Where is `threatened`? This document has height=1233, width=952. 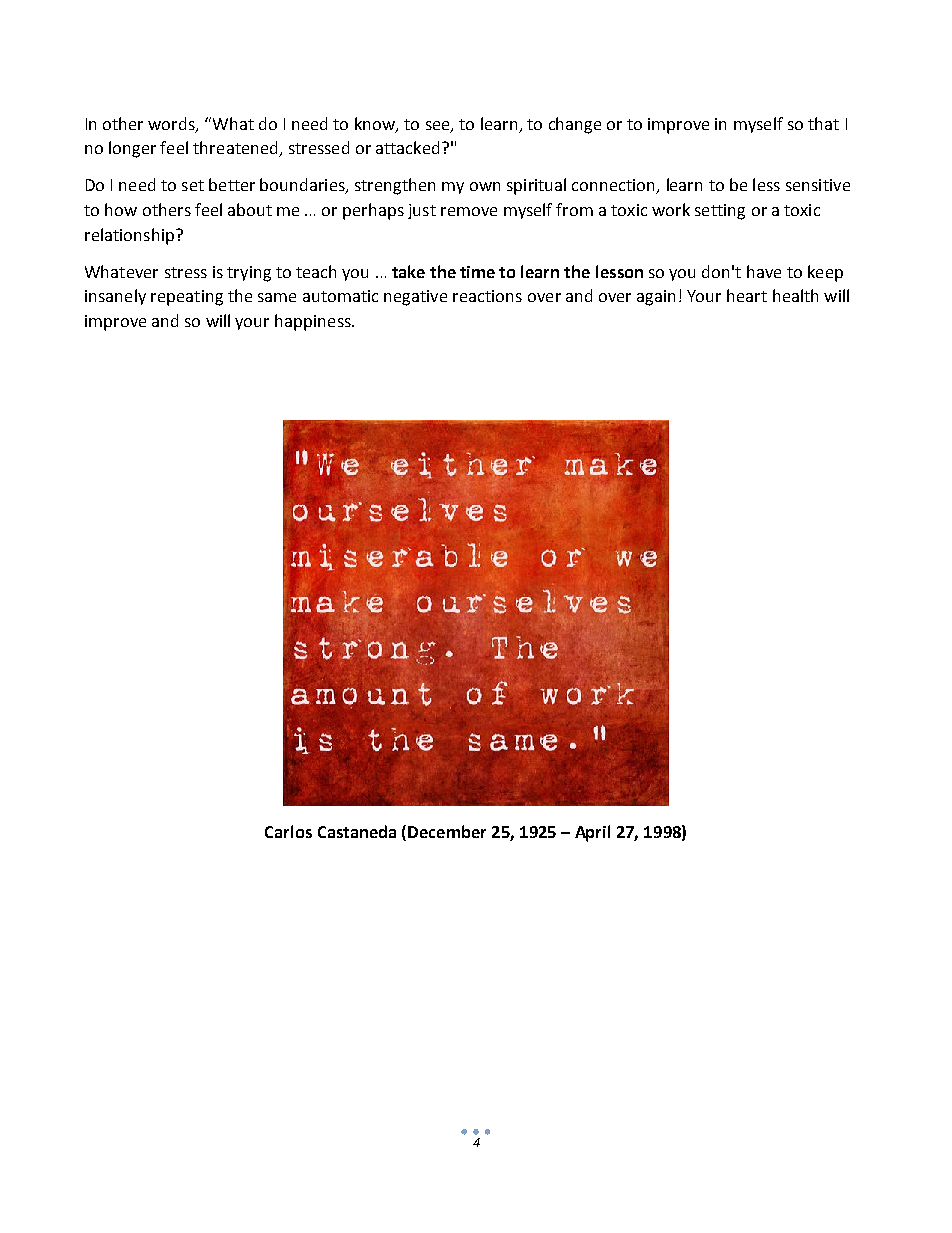 threatened is located at coordinates (236, 149).
